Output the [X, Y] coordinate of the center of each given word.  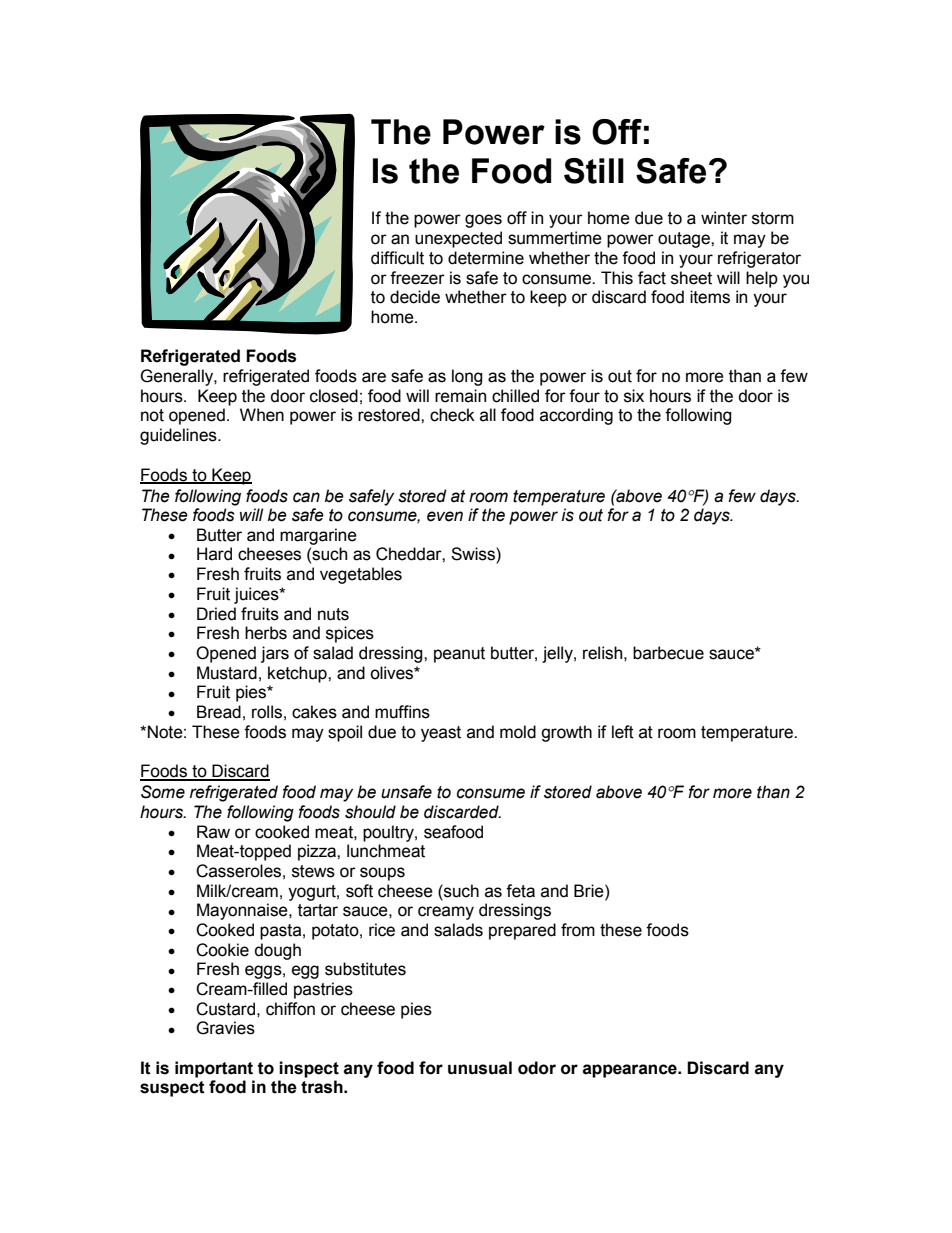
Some [163, 792]
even [445, 516]
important [214, 1069]
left [623, 732]
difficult [397, 258]
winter [724, 218]
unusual [480, 1068]
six [634, 396]
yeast [441, 734]
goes [483, 221]
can [306, 497]
